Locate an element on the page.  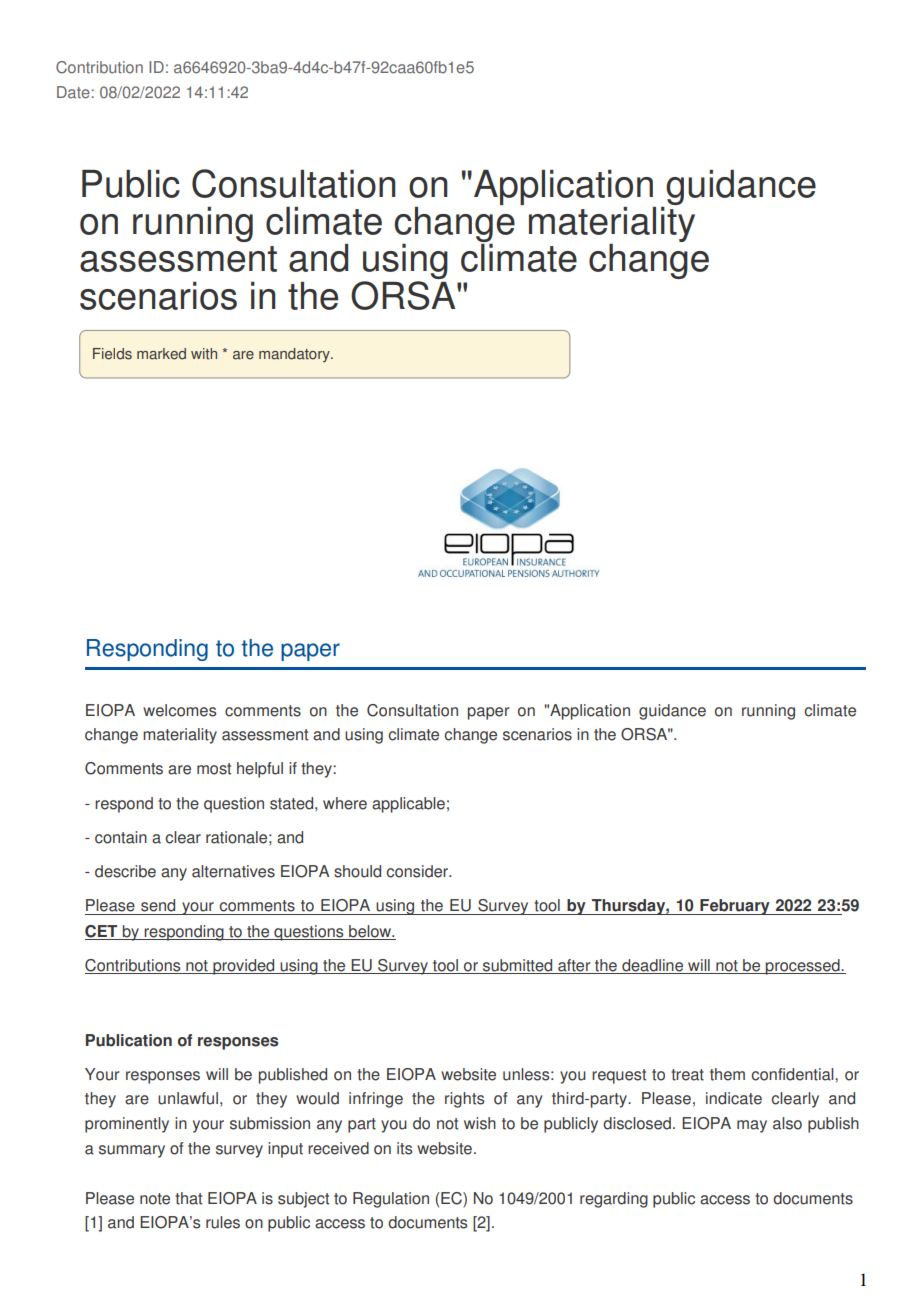
deadline is located at coordinates (653, 966).
